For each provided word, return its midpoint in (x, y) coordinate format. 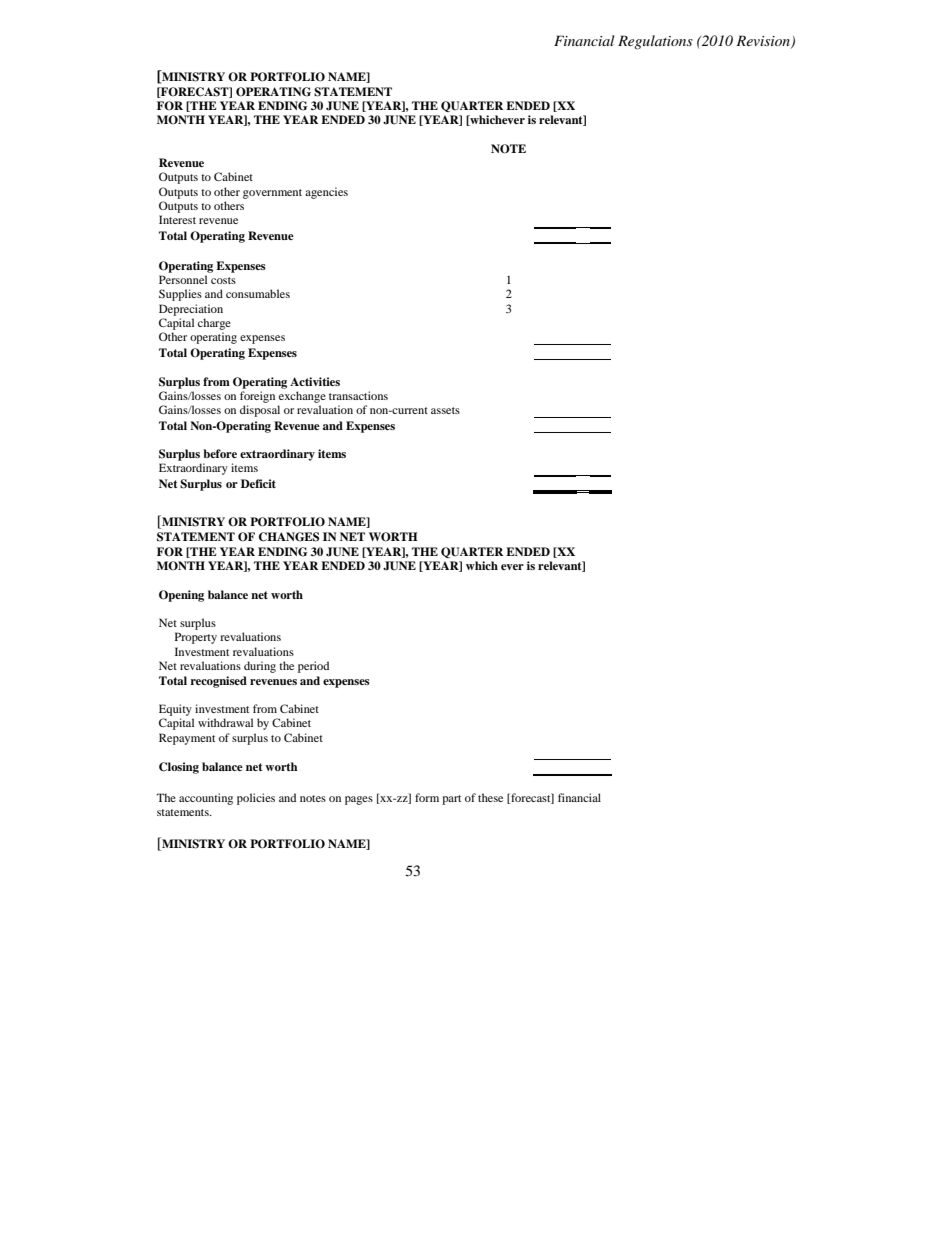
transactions (358, 395)
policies (256, 799)
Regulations (655, 42)
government (272, 194)
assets (445, 410)
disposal (260, 411)
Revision (764, 41)
